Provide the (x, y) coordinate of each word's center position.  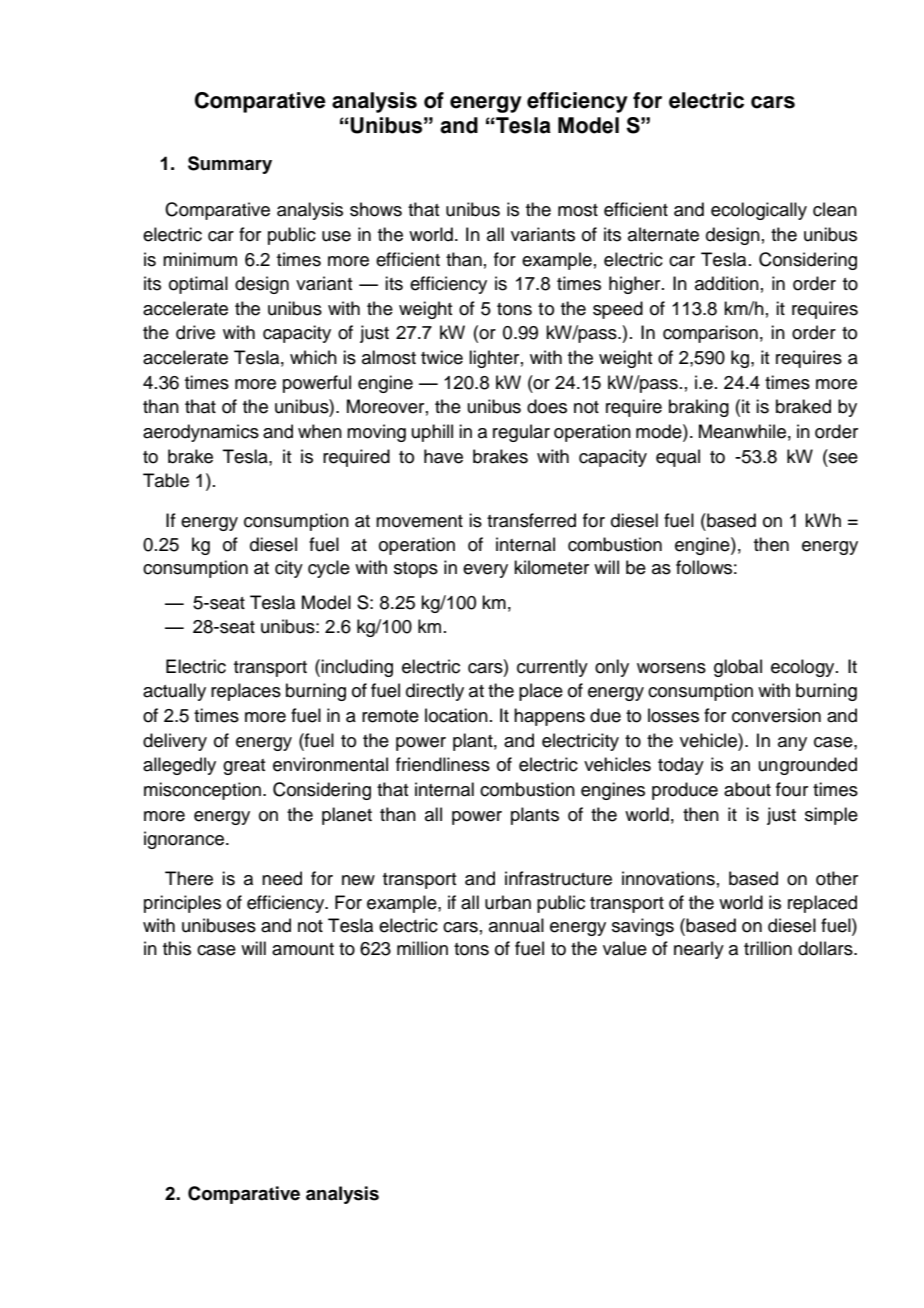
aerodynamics (201, 433)
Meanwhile (742, 431)
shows (376, 209)
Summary (230, 165)
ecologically (759, 211)
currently (552, 668)
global (738, 668)
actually (174, 692)
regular (521, 433)
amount (303, 949)
